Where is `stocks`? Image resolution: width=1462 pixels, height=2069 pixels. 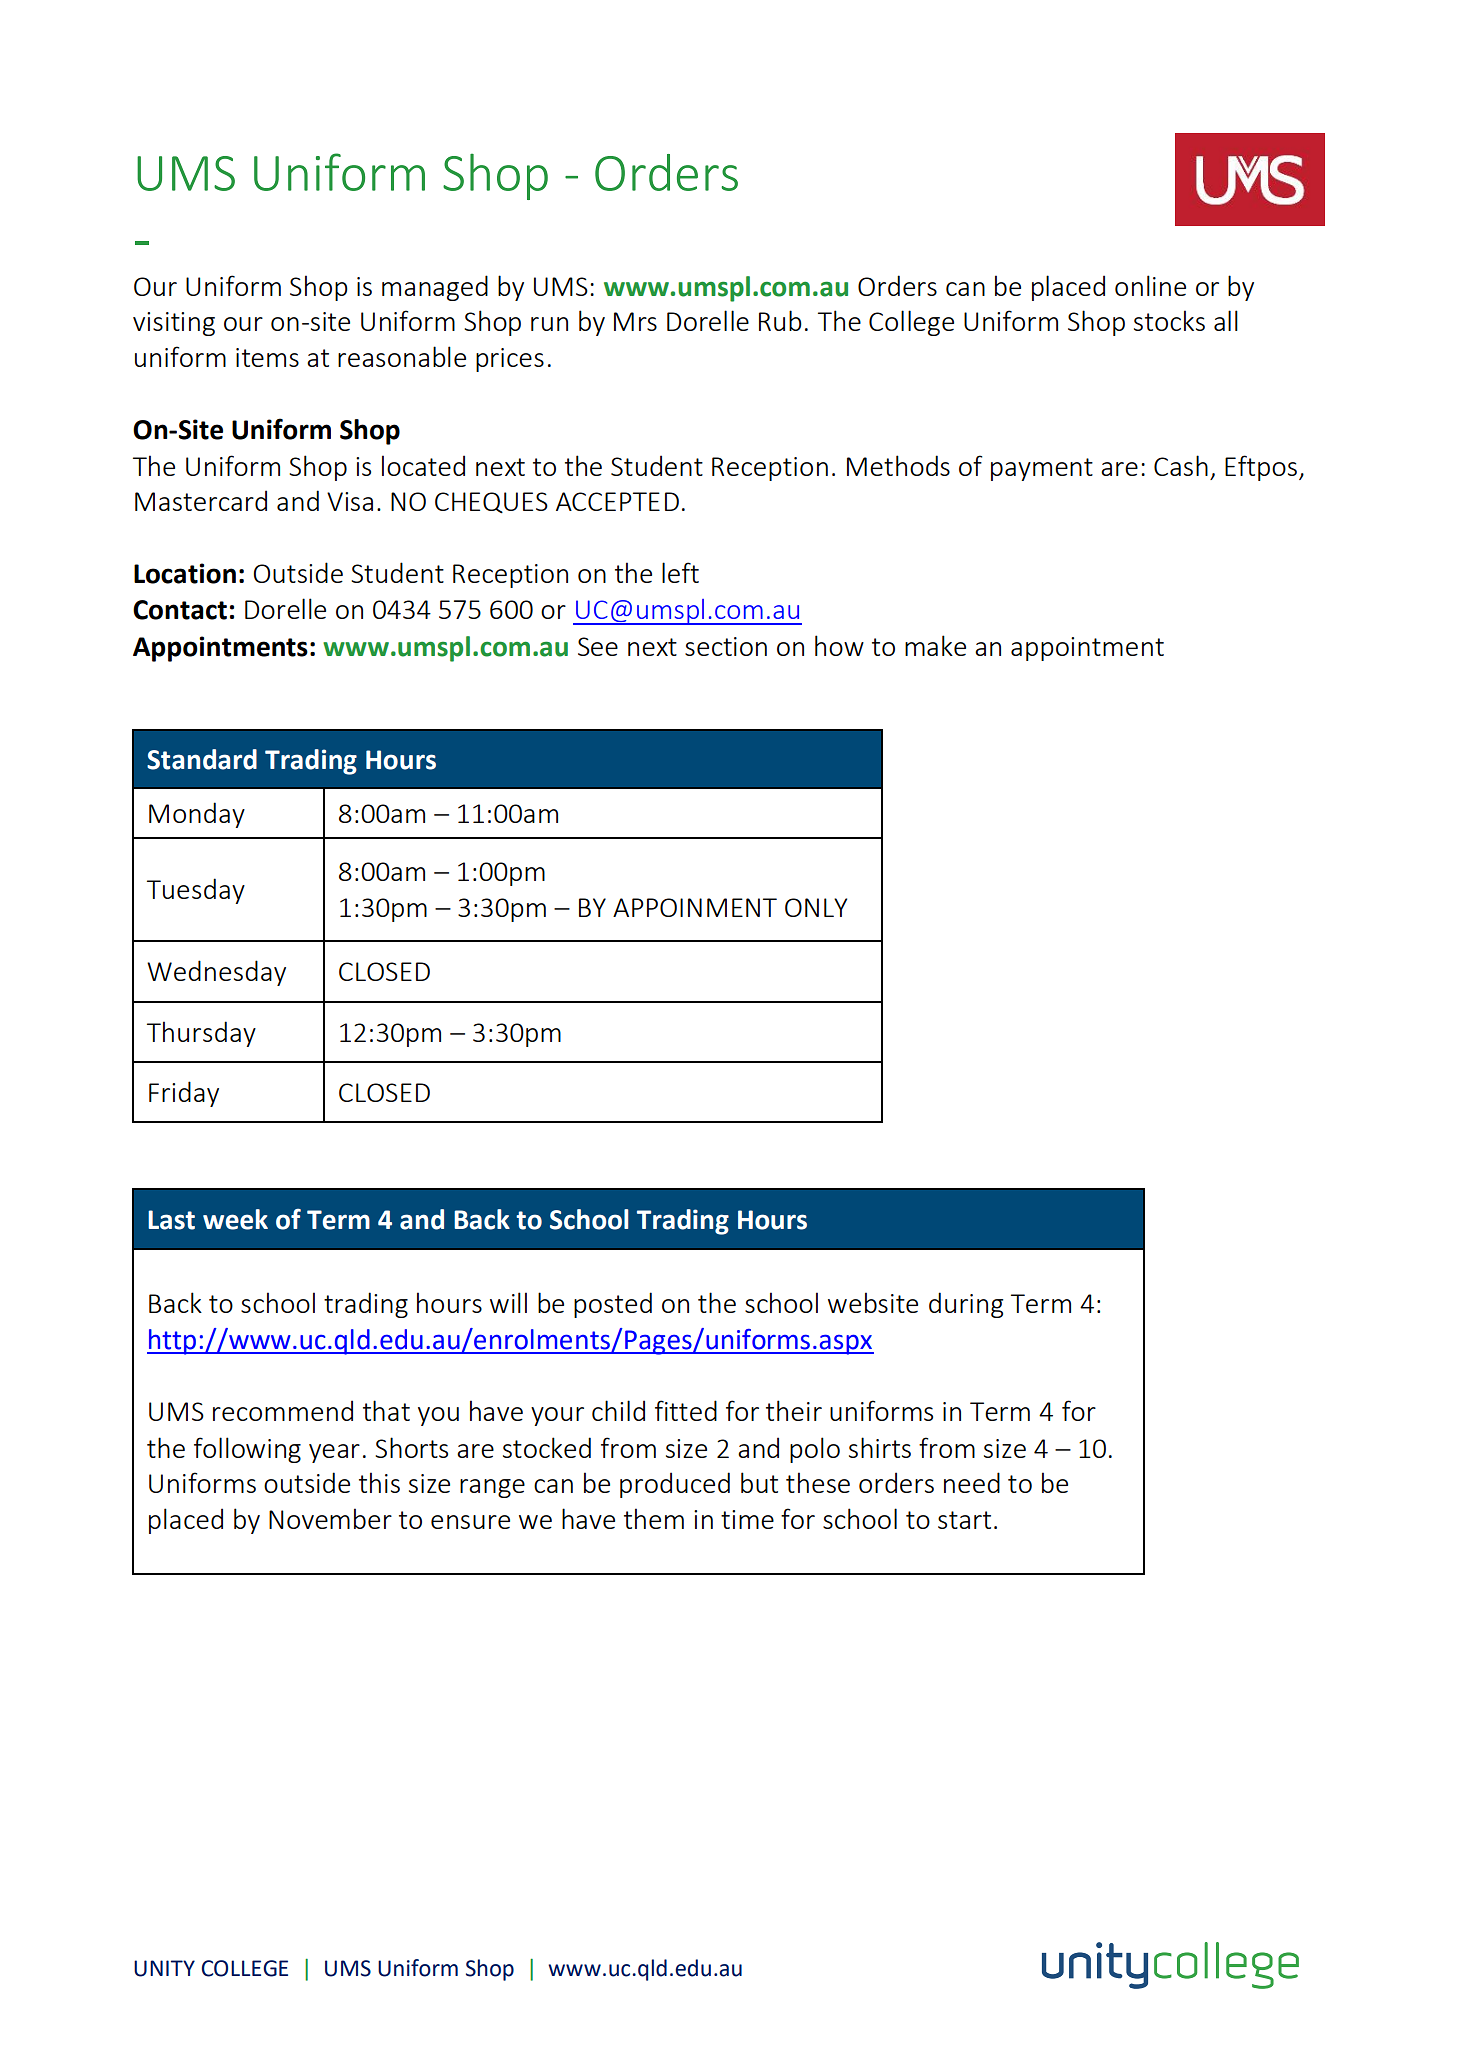
stocks is located at coordinates (1169, 320).
